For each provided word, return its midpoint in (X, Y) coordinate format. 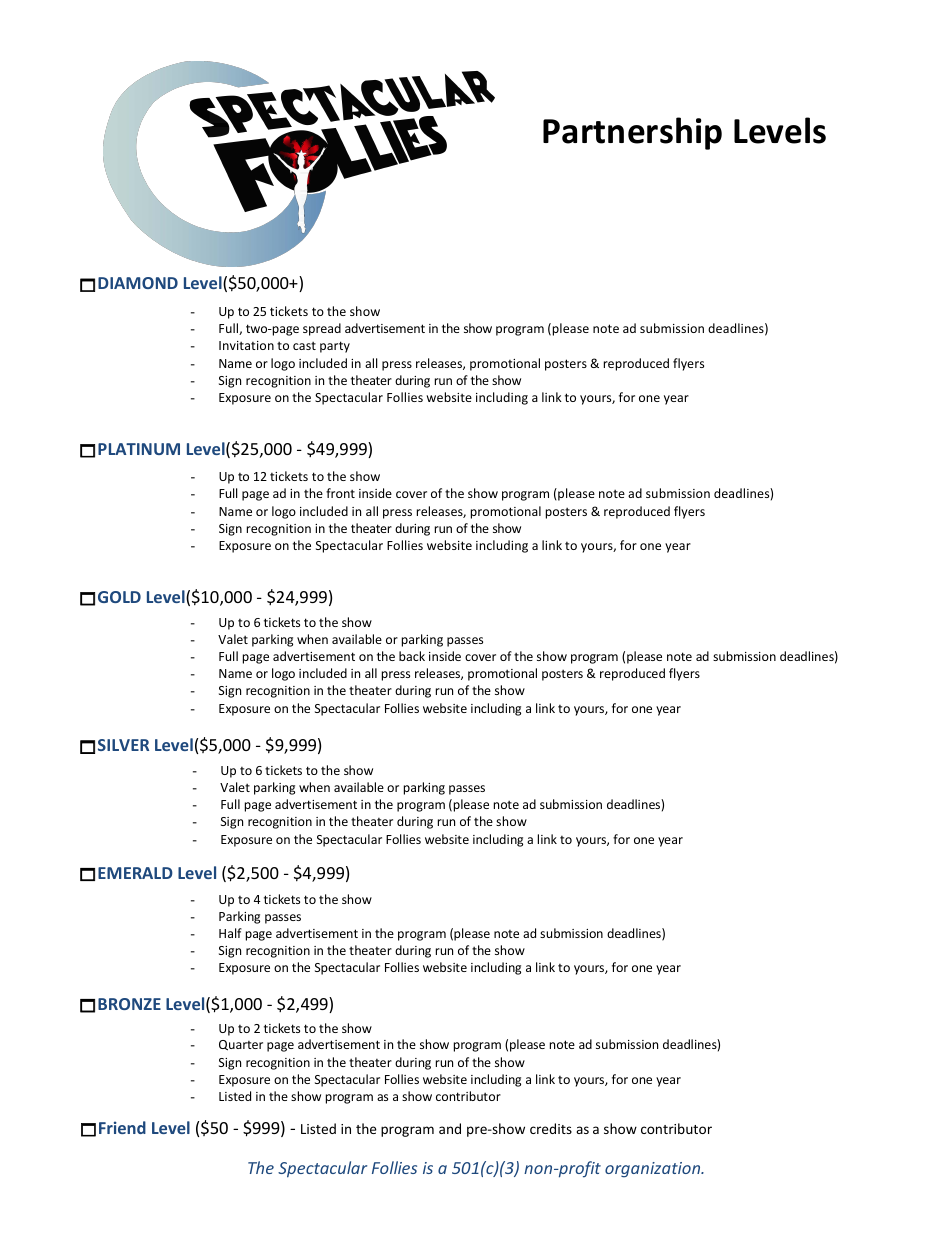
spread (322, 329)
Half (230, 933)
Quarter (241, 1045)
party (335, 347)
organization (654, 1170)
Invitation (246, 345)
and (450, 1128)
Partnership (632, 133)
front (340, 493)
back (412, 656)
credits (551, 1128)
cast (304, 346)
